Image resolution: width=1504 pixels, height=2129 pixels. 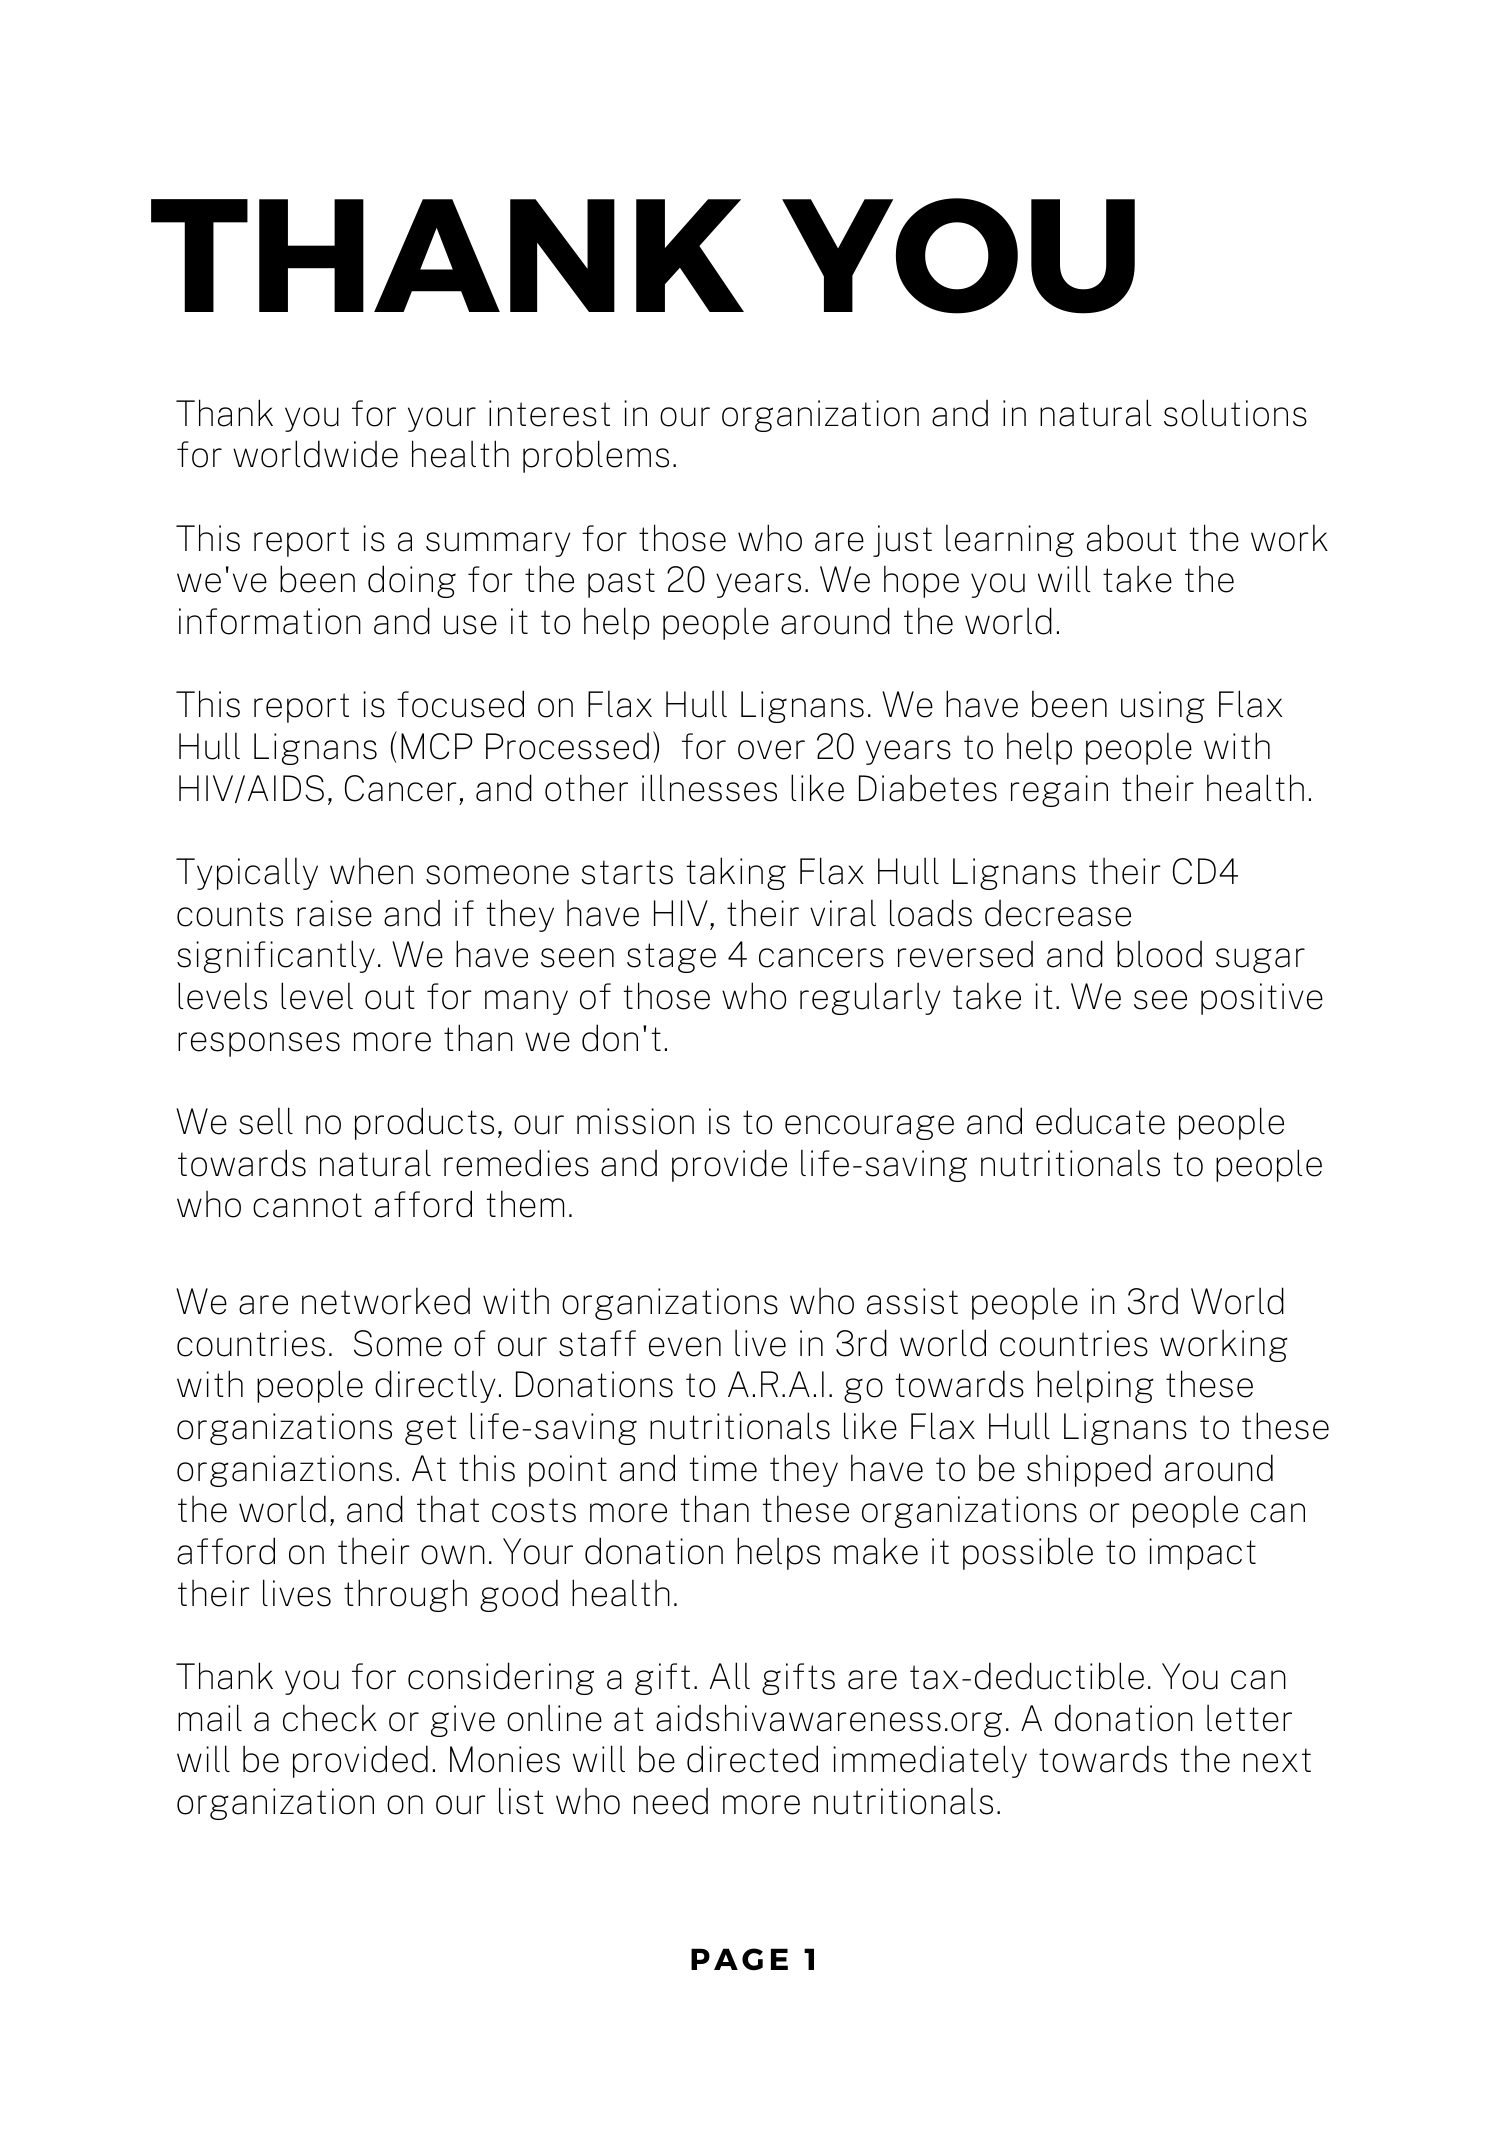 I want to click on mission, so click(x=635, y=1121).
